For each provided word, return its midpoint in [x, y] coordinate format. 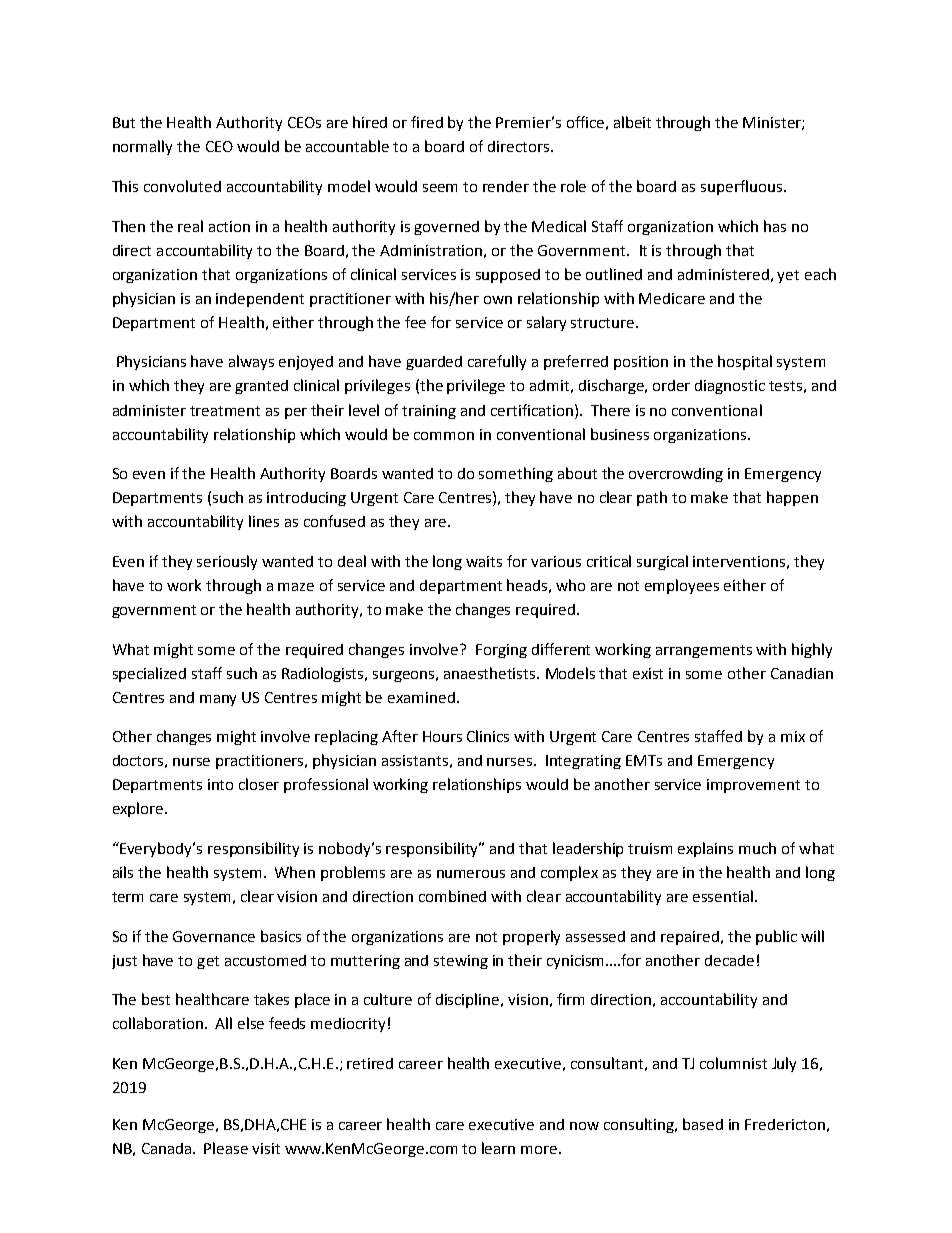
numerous [471, 874]
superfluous [741, 187]
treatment [225, 411]
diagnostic [730, 387]
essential [723, 896]
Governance [214, 936]
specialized [149, 674]
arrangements [704, 651]
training [429, 412]
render [506, 186]
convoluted [182, 186]
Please [226, 1148]
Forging [501, 651]
